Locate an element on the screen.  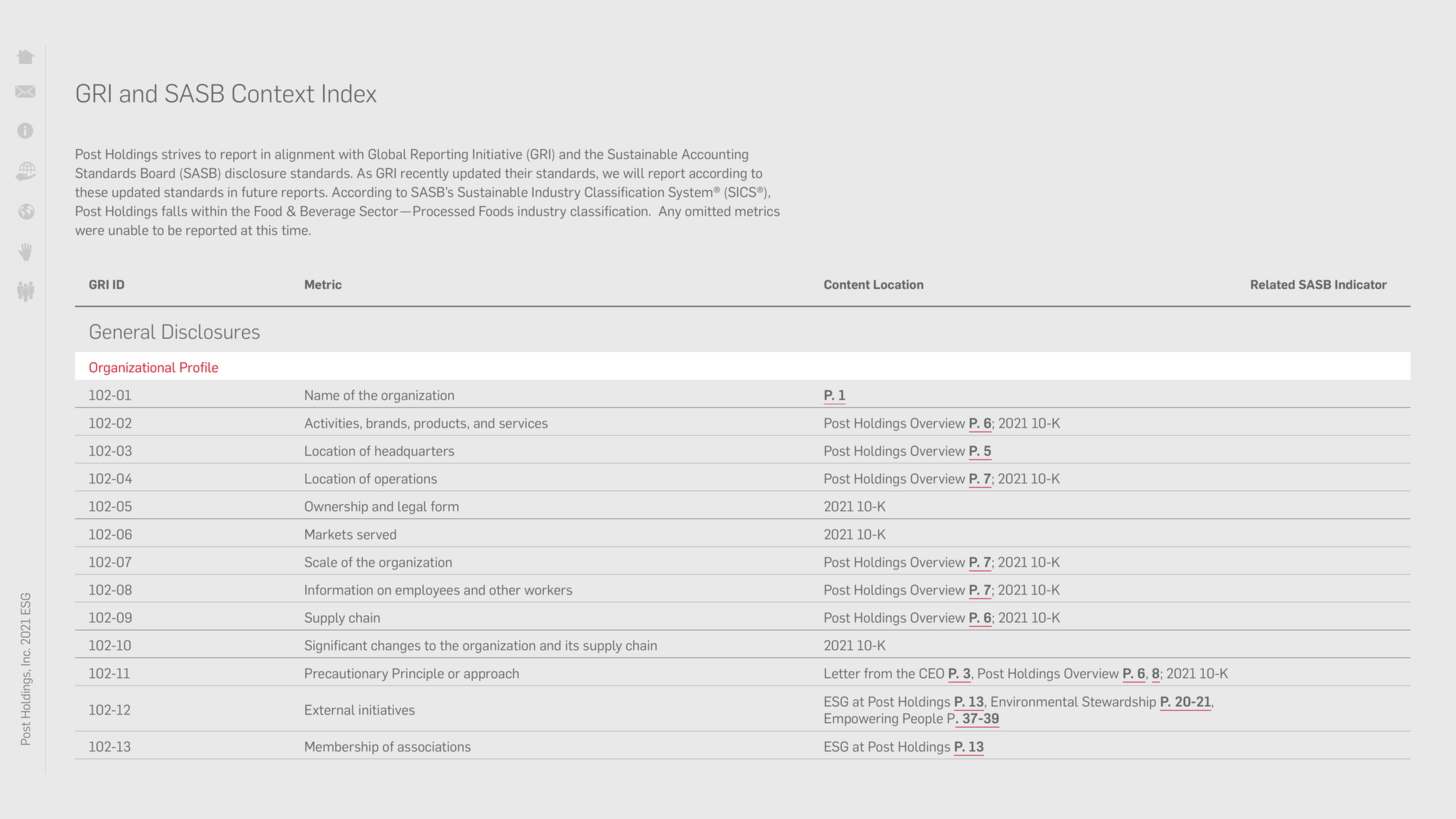
services is located at coordinates (523, 423).
